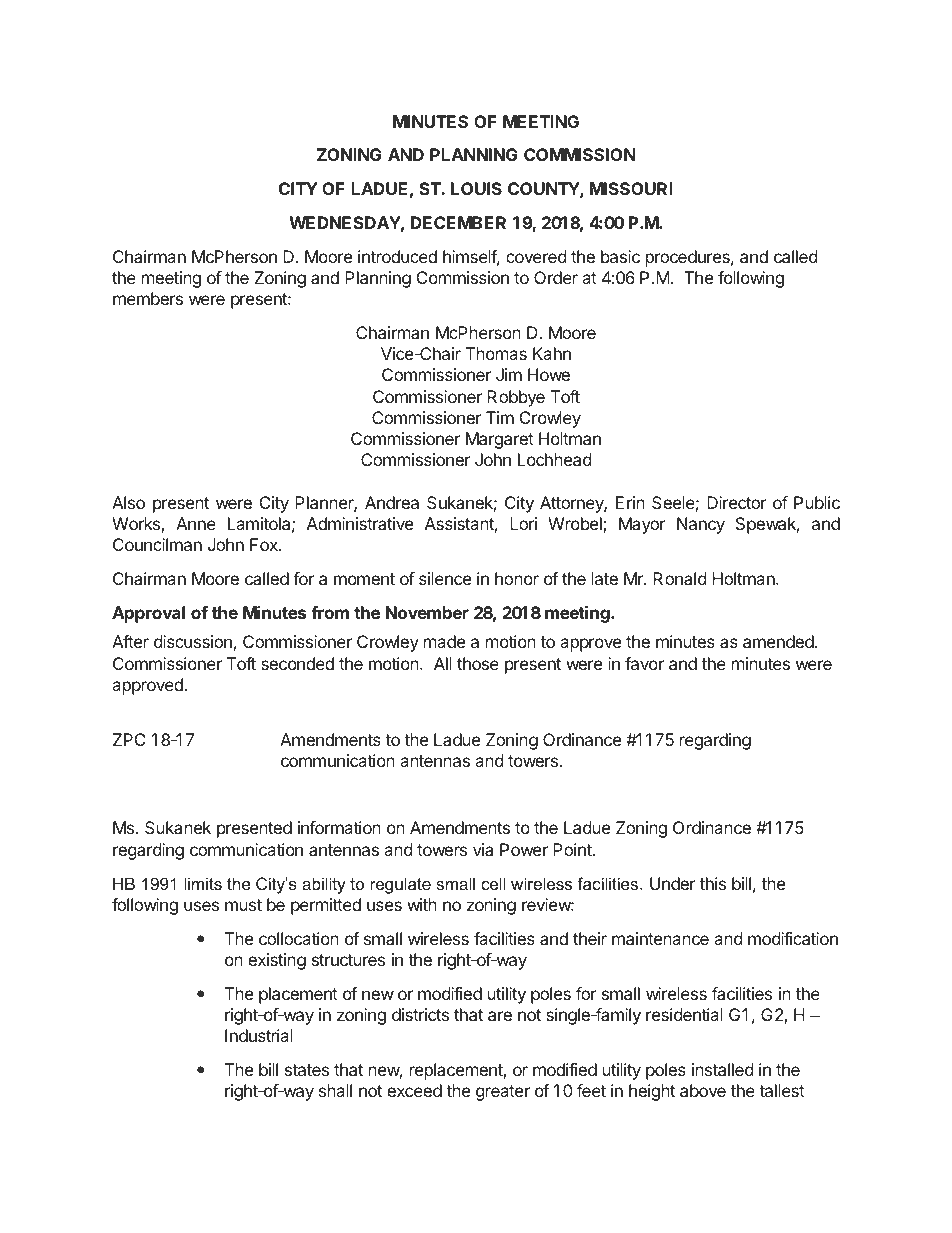 The width and height of the screenshot is (952, 1233). I want to click on discussion, so click(193, 641).
